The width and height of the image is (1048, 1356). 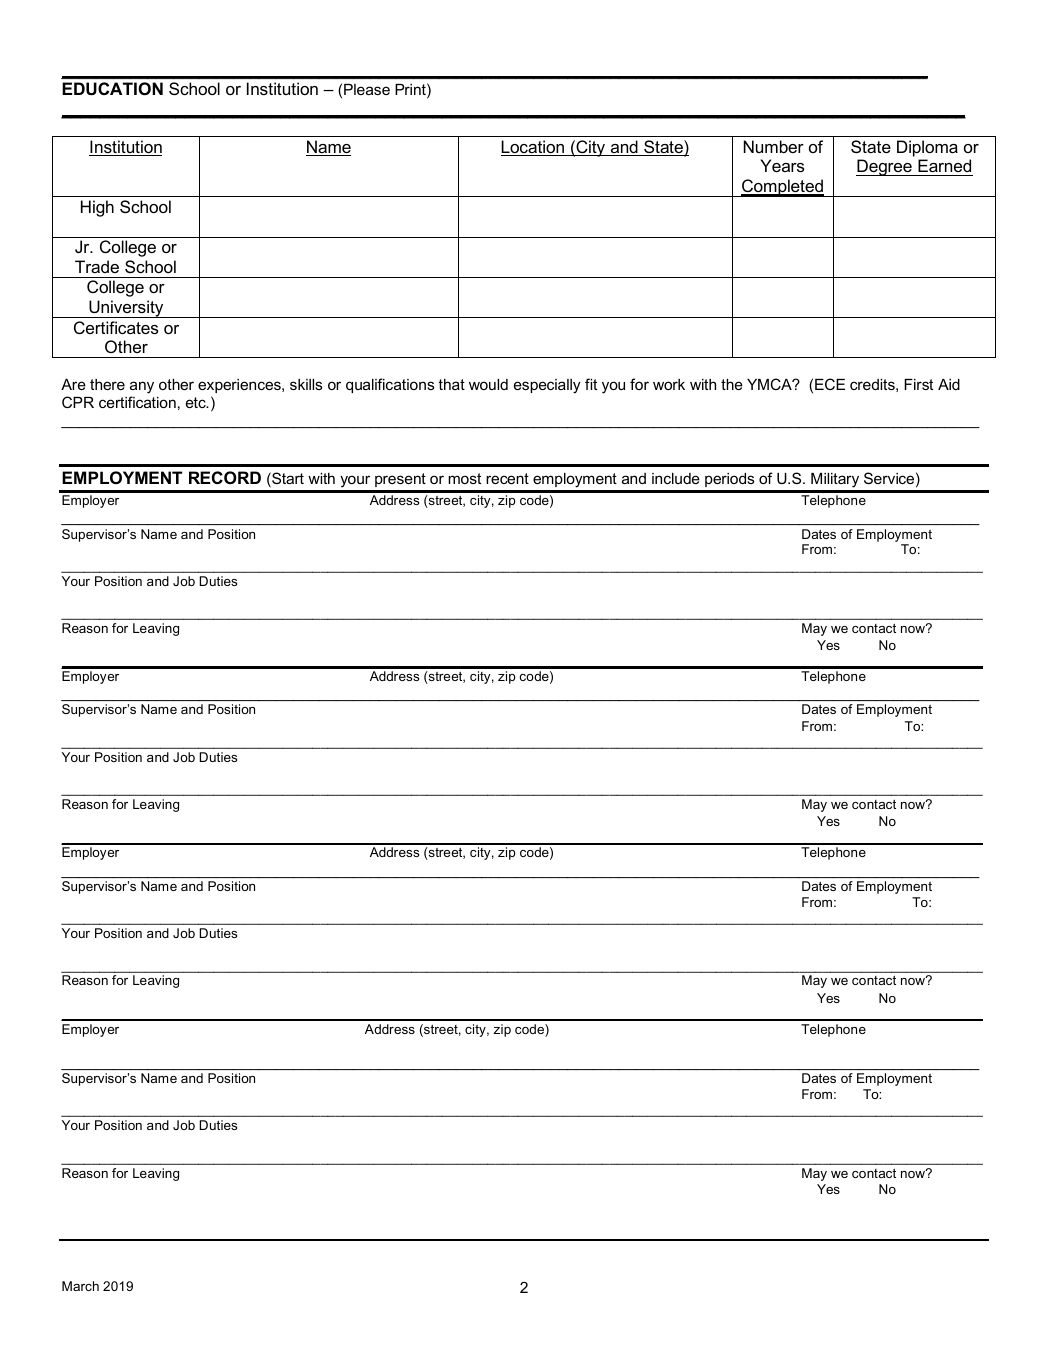 I want to click on March, so click(x=80, y=1286).
